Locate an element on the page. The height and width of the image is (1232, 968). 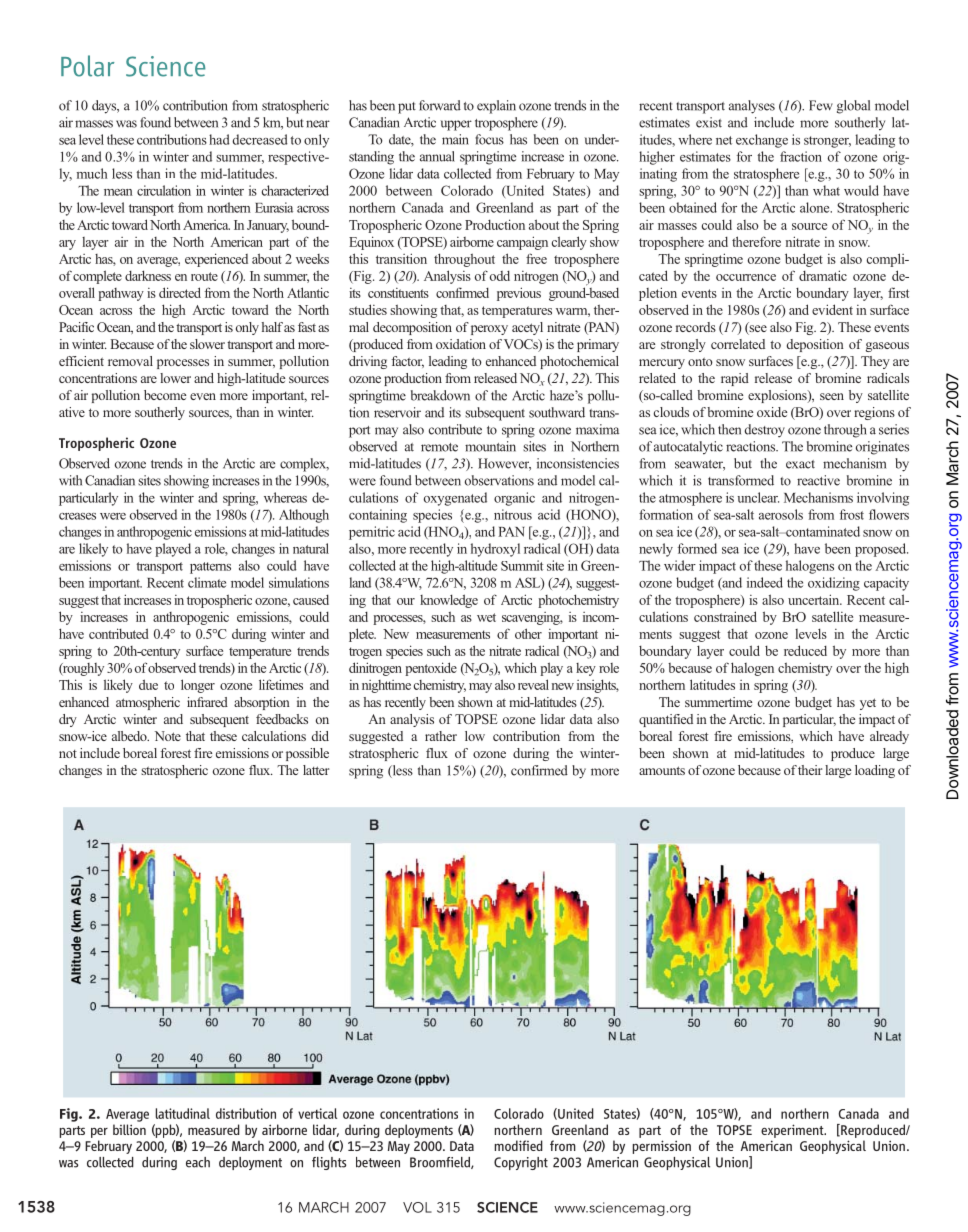
evident is located at coordinates (832, 309).
